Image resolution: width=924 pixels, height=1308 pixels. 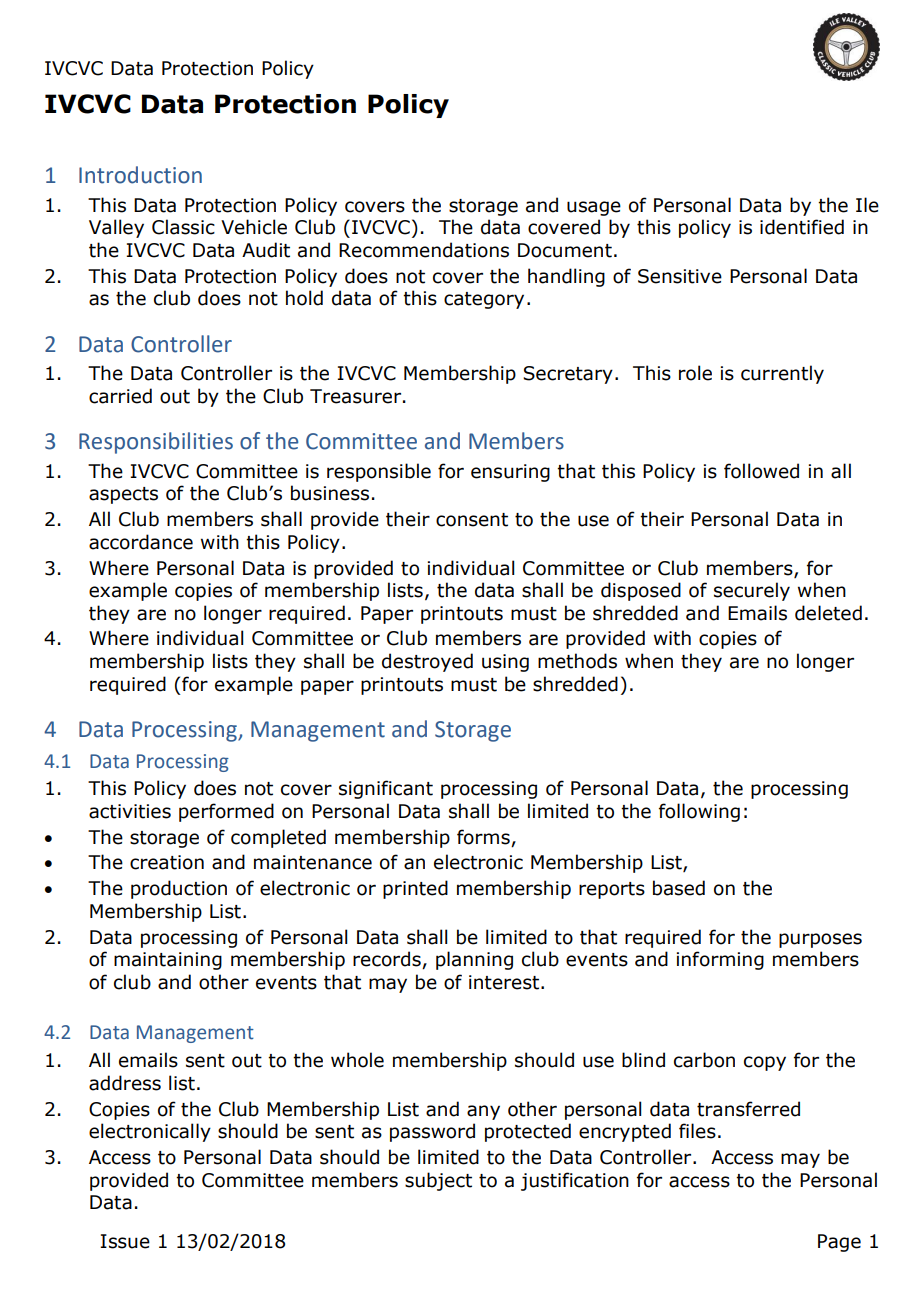 What do you see at coordinates (752, 591) in the image?
I see `securely` at bounding box center [752, 591].
